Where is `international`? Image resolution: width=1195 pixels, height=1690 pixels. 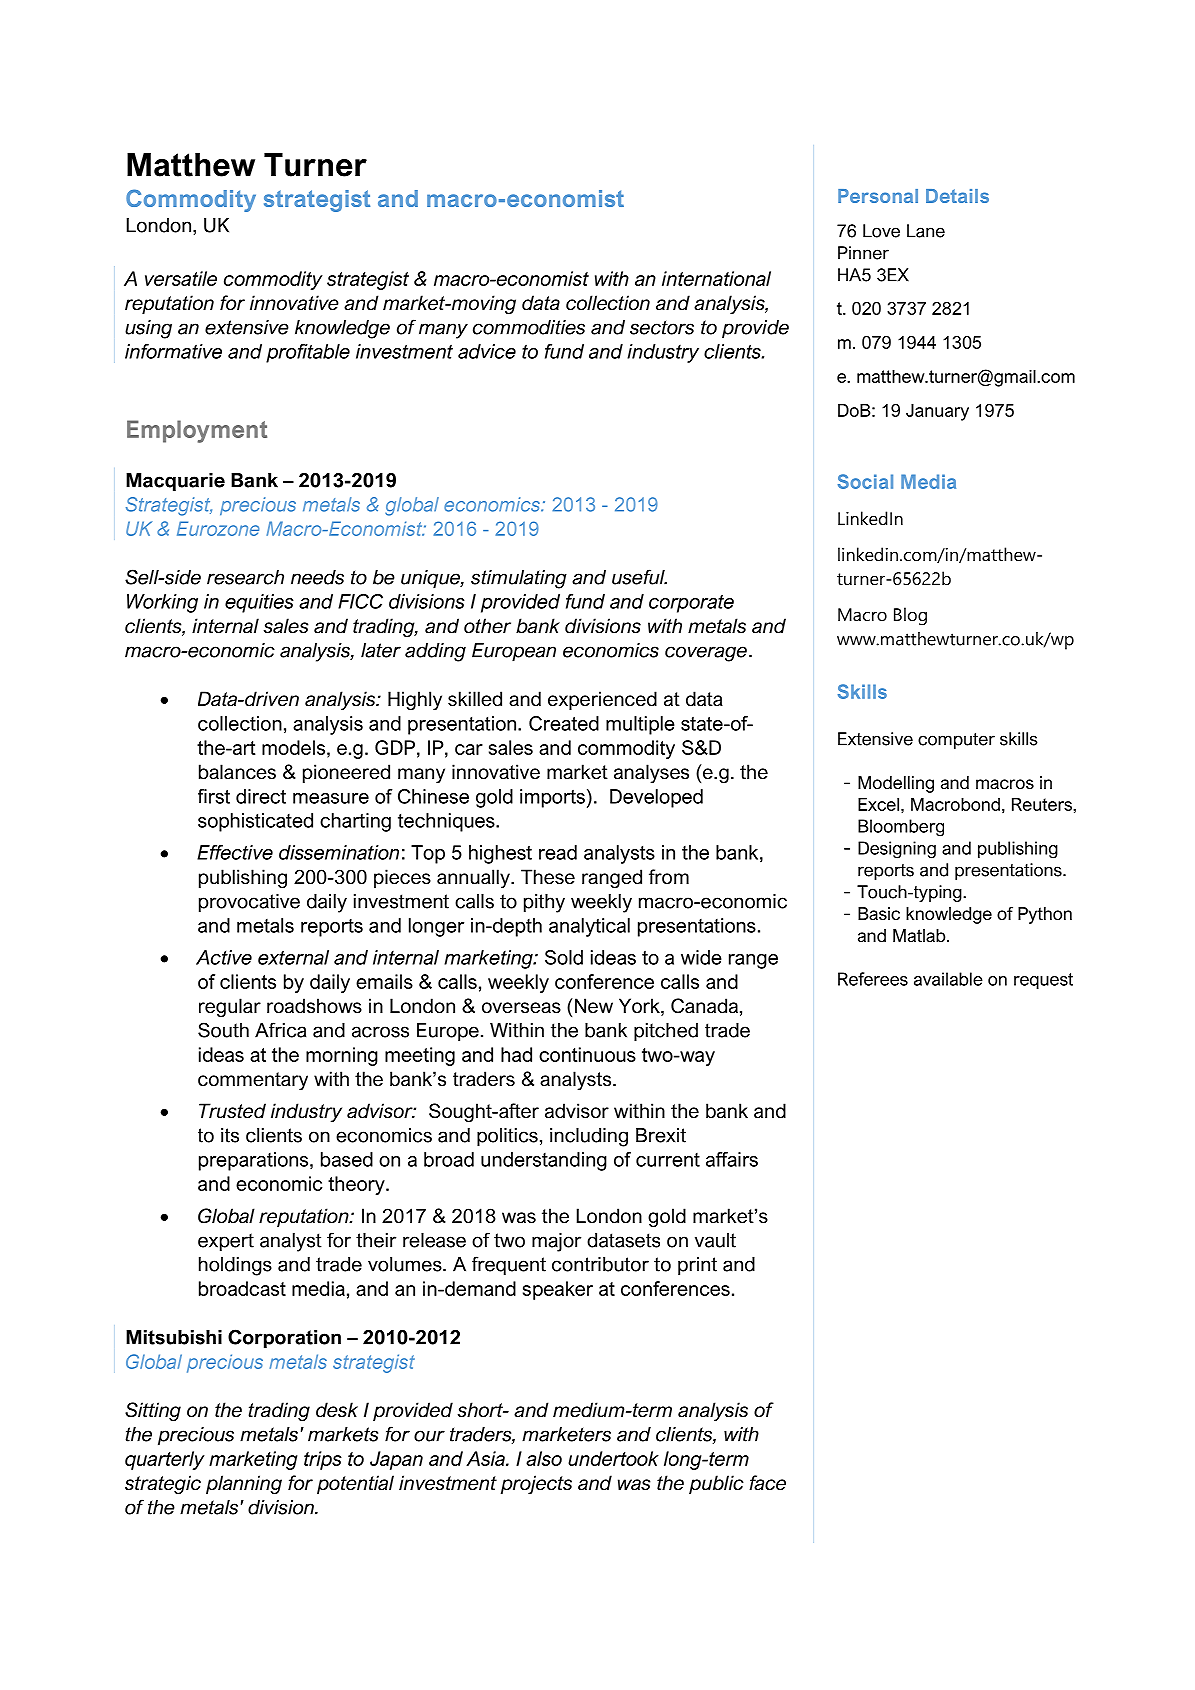 international is located at coordinates (716, 278).
